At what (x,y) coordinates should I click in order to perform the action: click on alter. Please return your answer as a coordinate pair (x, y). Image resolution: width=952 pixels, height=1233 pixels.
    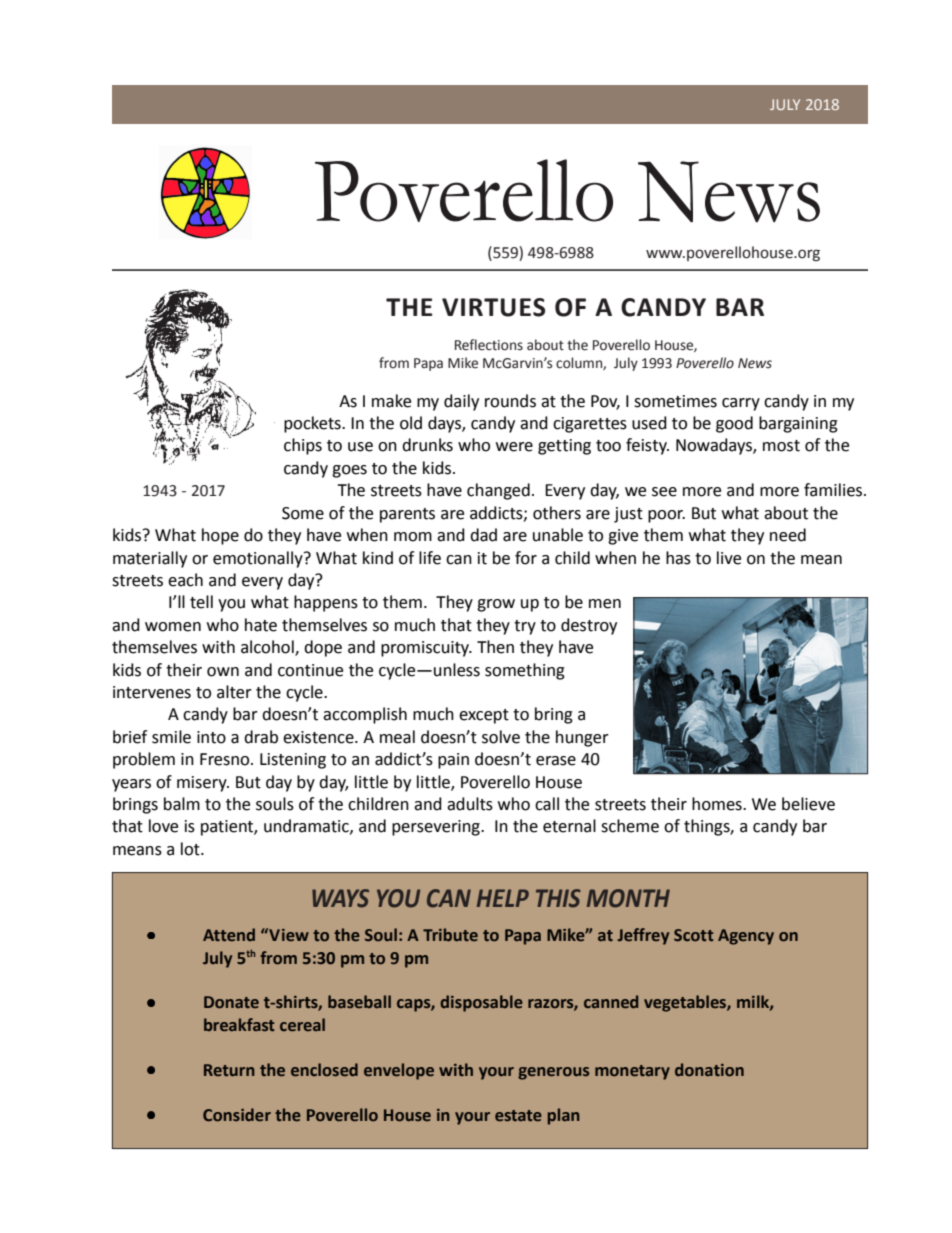
    Looking at the image, I should click on (234, 692).
